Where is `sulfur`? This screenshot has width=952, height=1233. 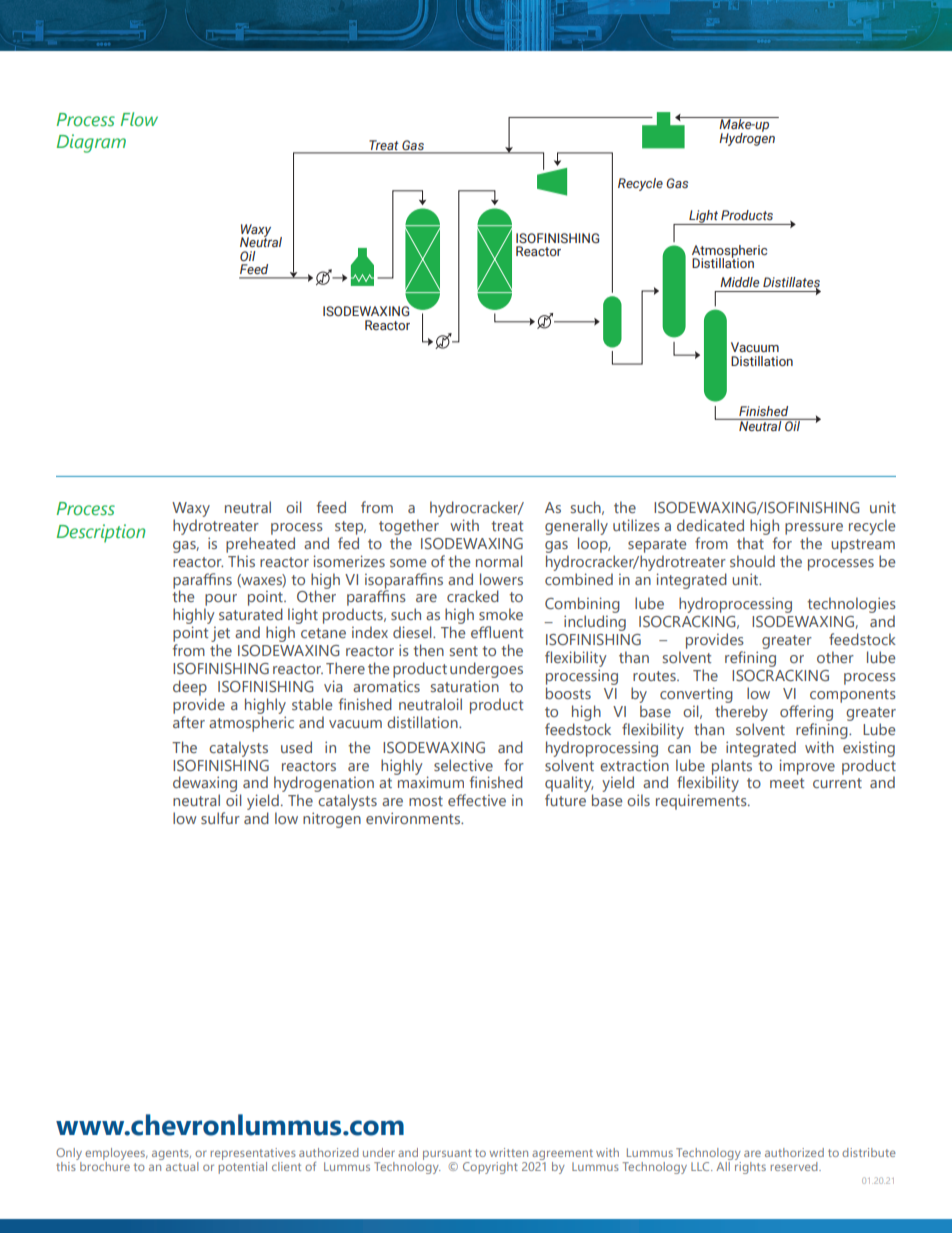 sulfur is located at coordinates (220, 818).
